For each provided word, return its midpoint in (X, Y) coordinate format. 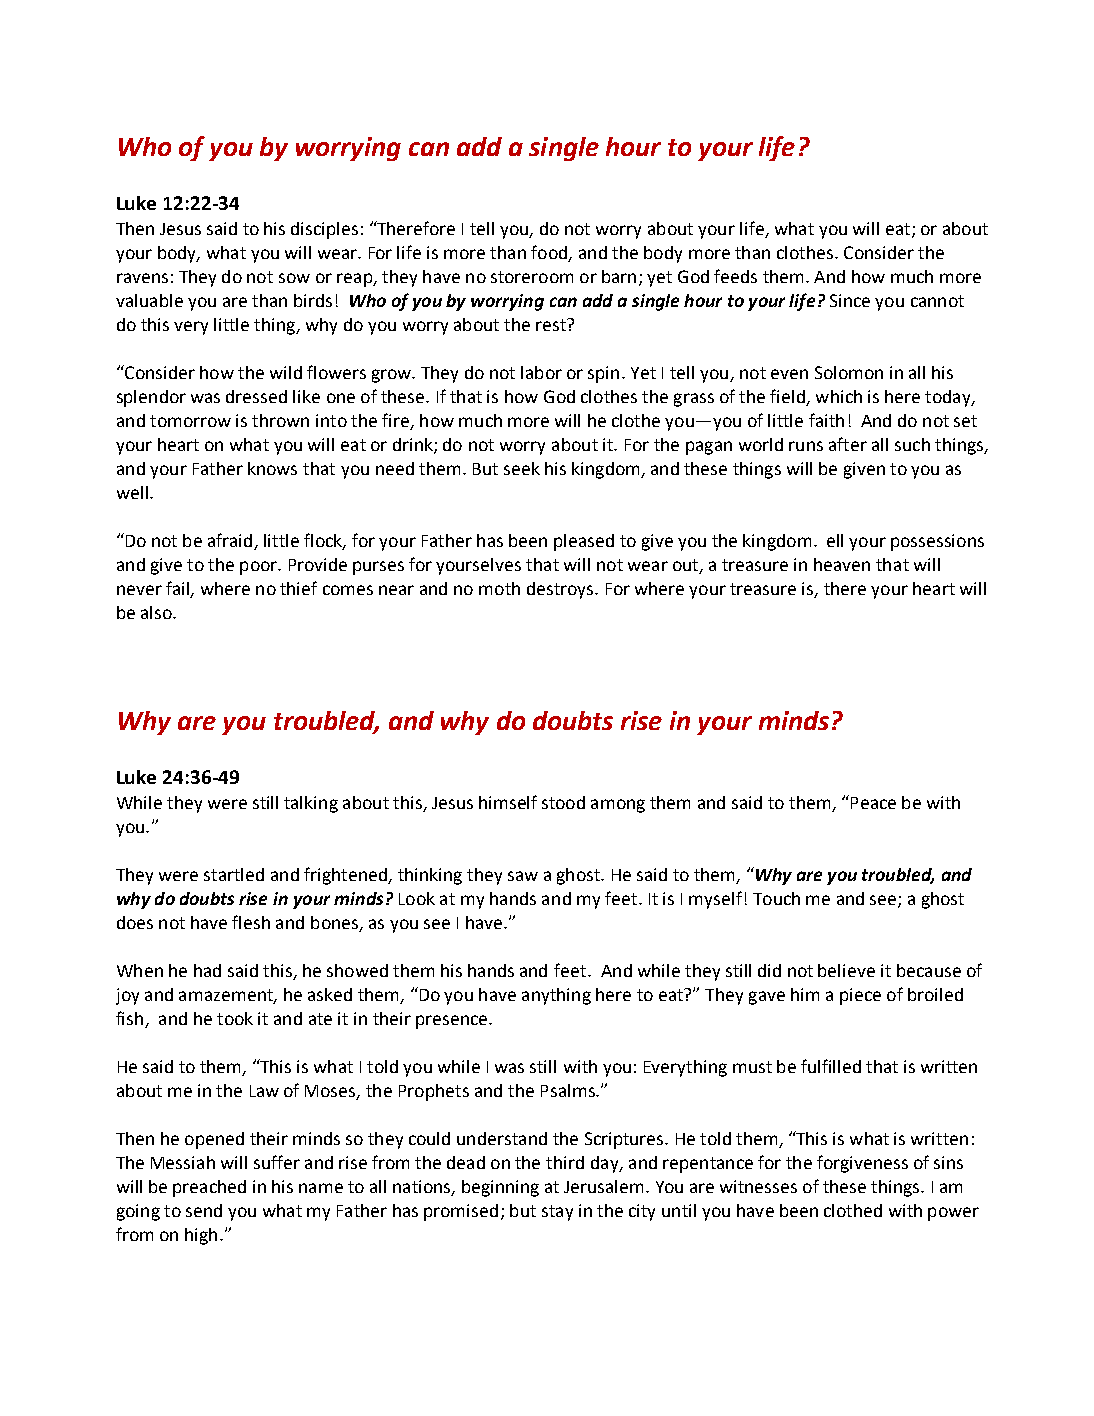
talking (311, 804)
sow (294, 278)
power (953, 1214)
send (204, 1210)
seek (522, 468)
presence (453, 1022)
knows (272, 468)
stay (557, 1213)
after (848, 444)
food (550, 253)
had (207, 970)
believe (846, 970)
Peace (873, 803)
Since (850, 300)
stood (563, 802)
